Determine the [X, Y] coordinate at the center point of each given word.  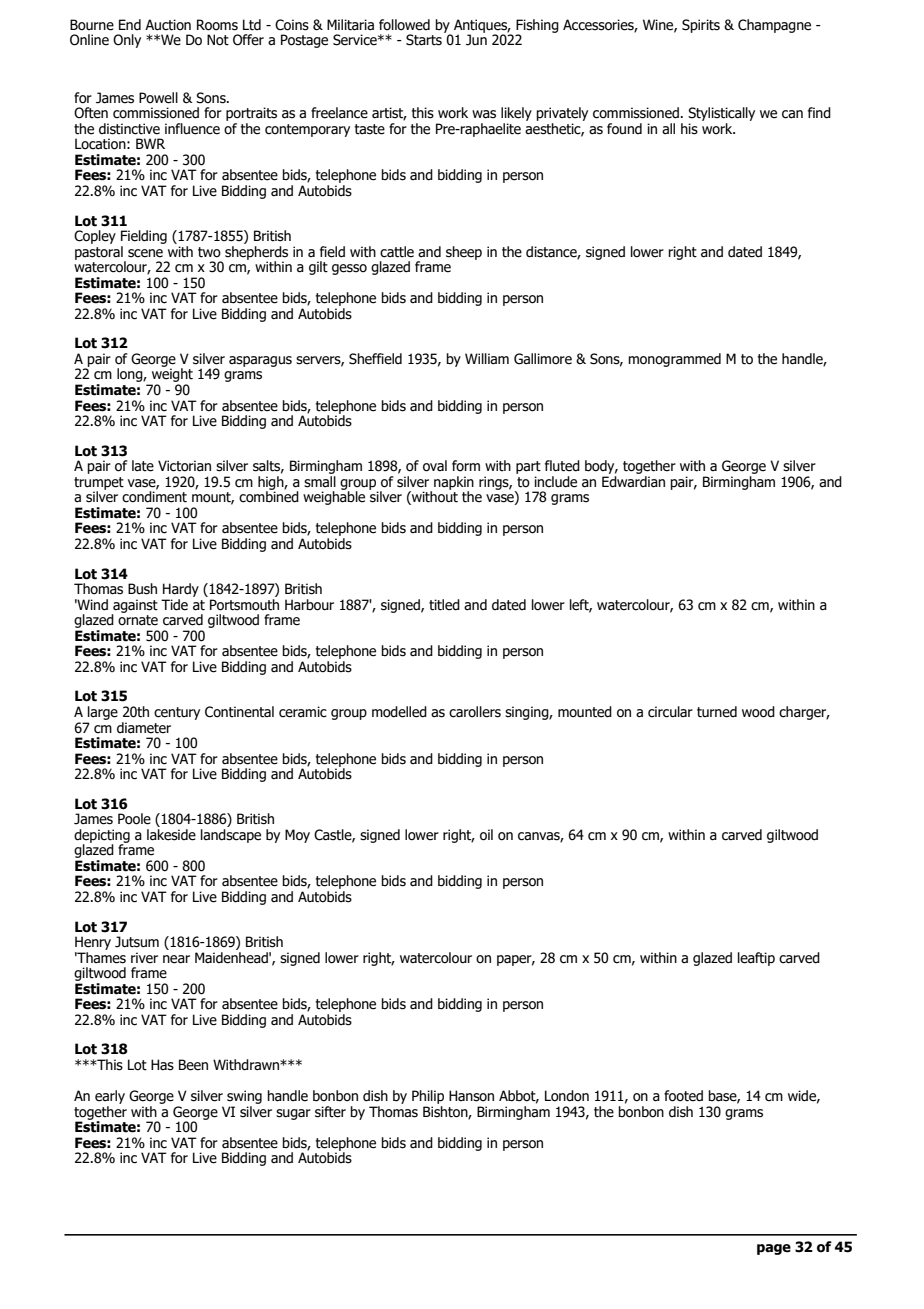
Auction [168, 25]
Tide [174, 605]
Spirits [701, 26]
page [774, 1249]
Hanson [471, 1096]
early [110, 1097]
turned [717, 712]
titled [444, 605]
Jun [476, 39]
